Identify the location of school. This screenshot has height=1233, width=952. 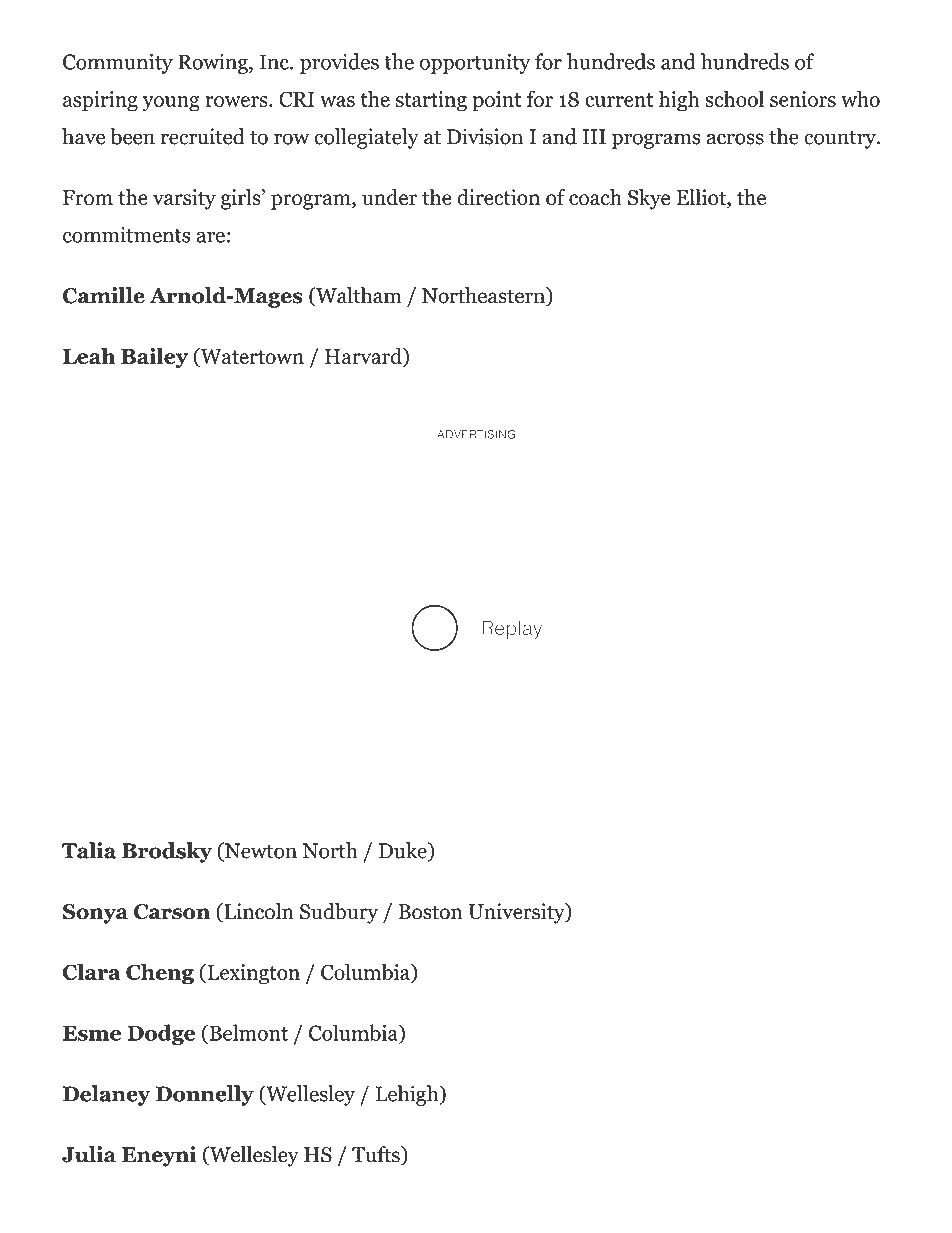
(734, 98).
